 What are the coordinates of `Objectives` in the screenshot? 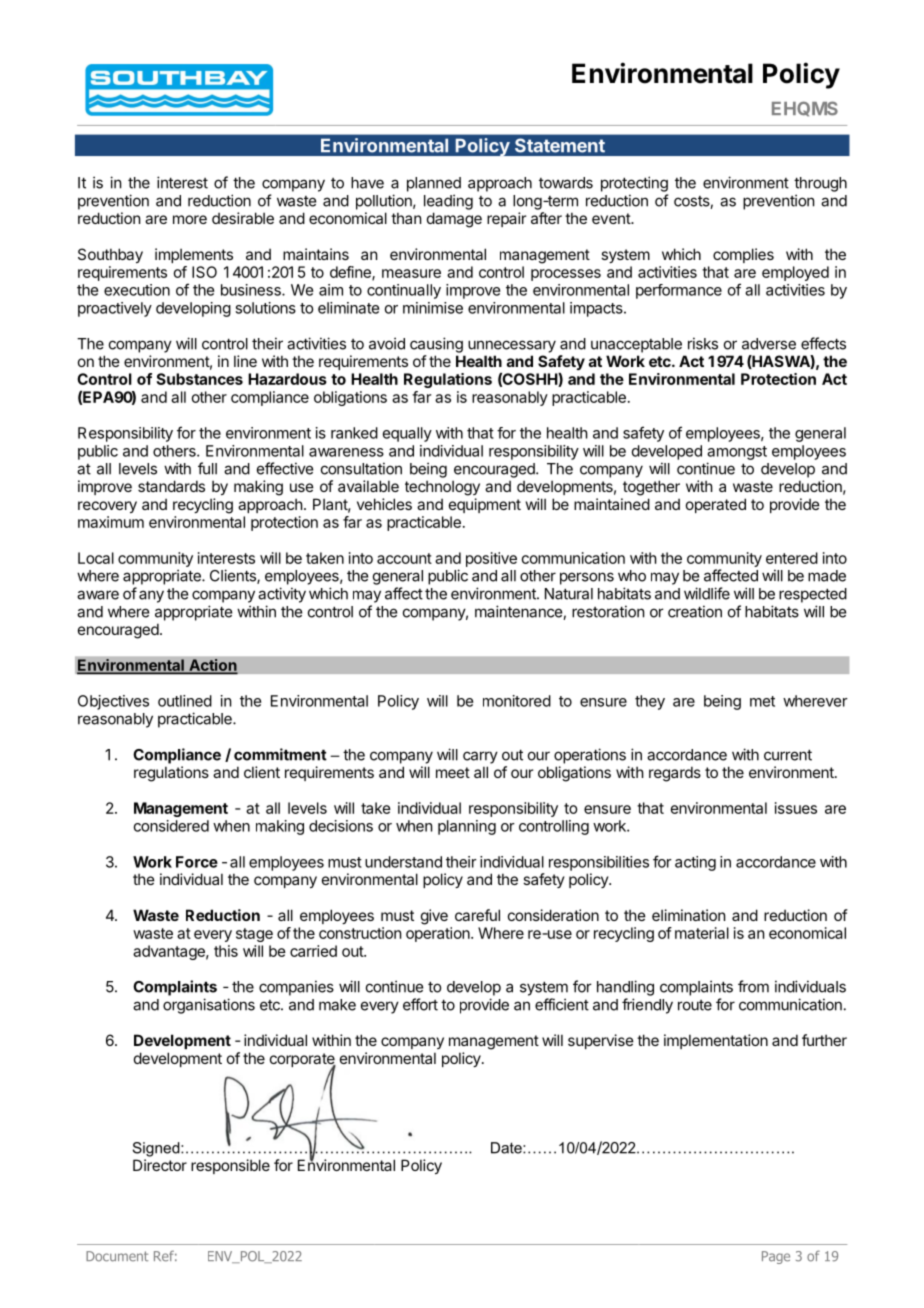 It's located at (113, 702).
